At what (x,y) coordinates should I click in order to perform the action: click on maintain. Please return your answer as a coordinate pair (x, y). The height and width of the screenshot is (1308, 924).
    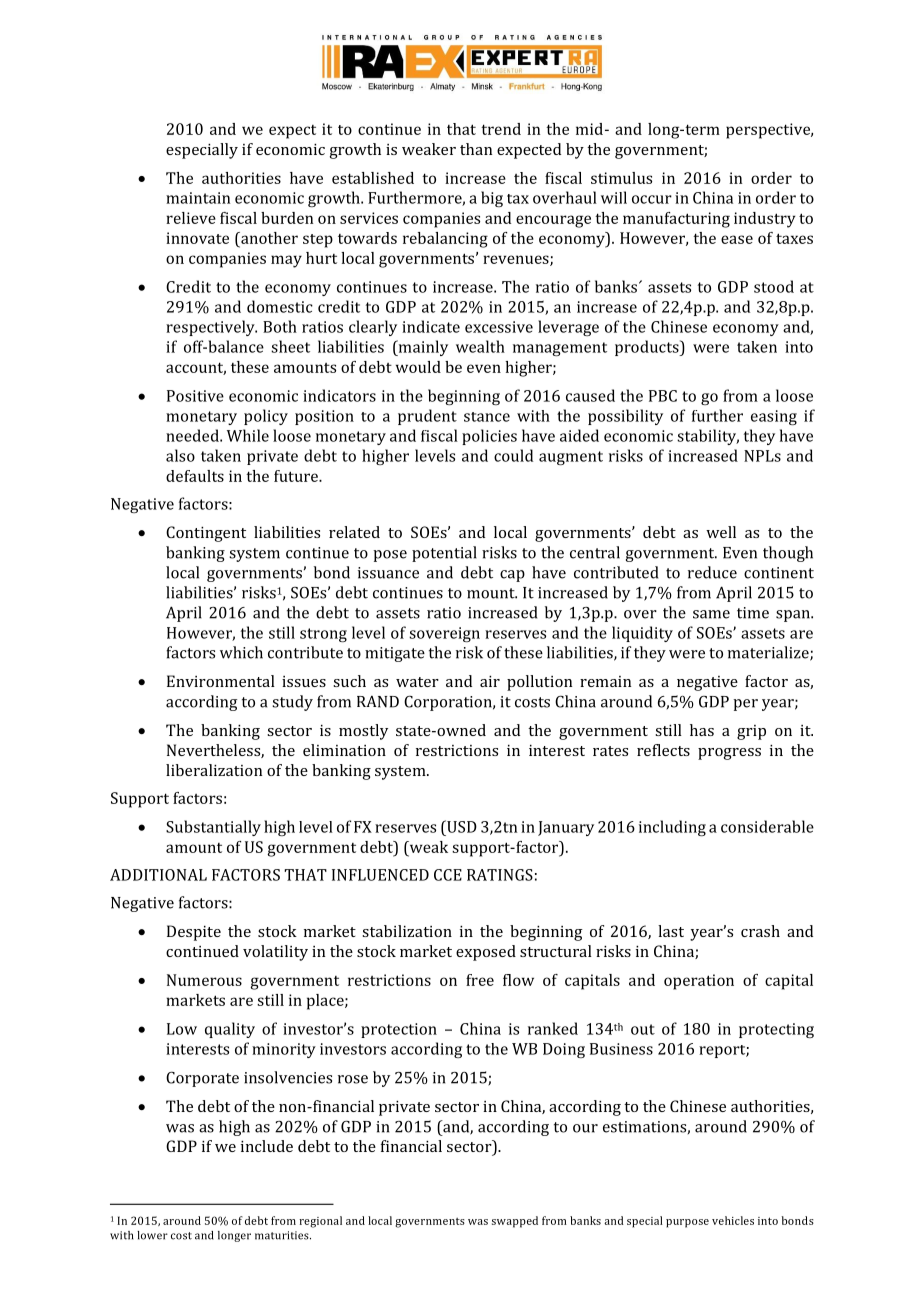
    Looking at the image, I should click on (198, 198).
